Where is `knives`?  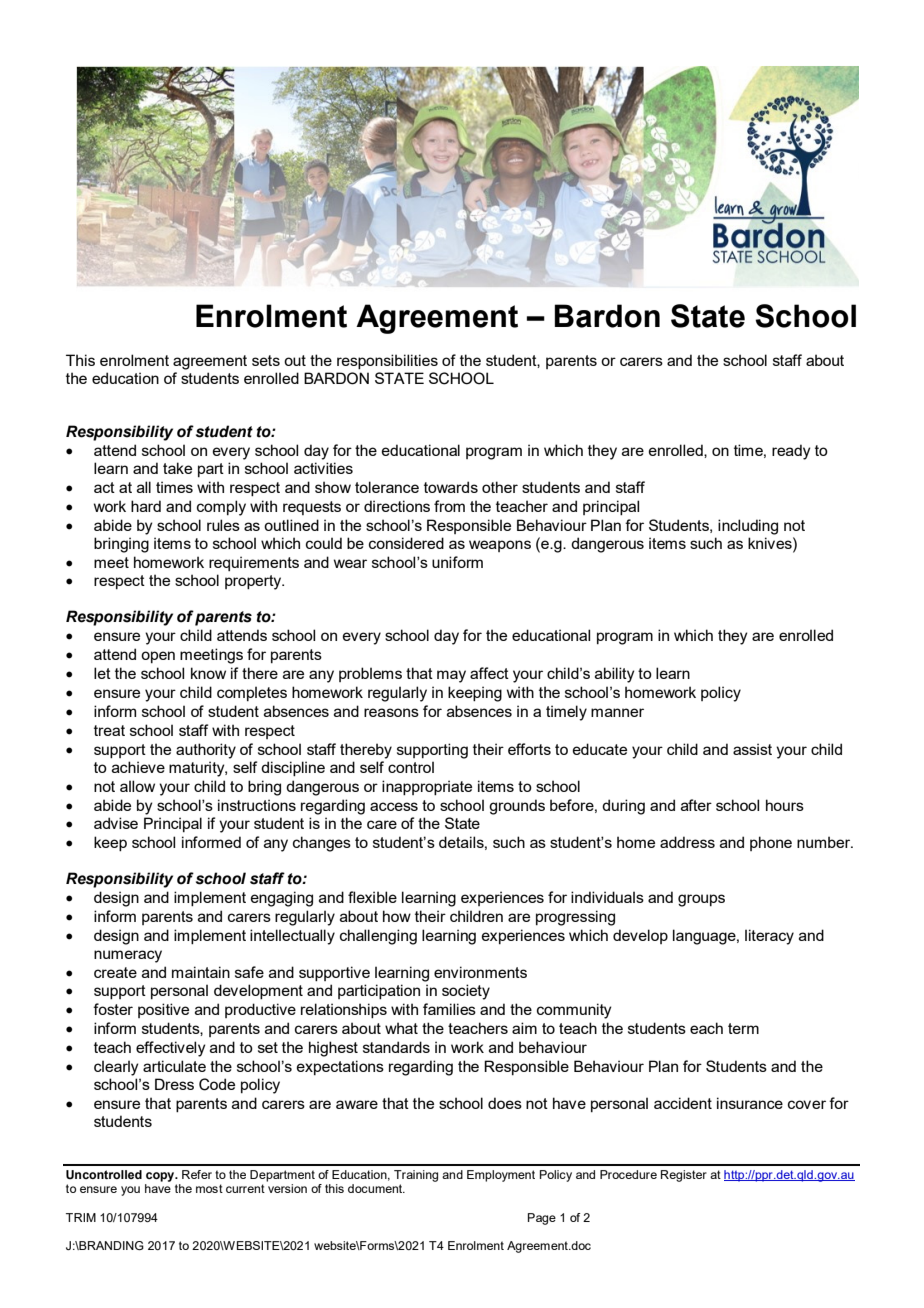 knives is located at coordinates (771, 543).
